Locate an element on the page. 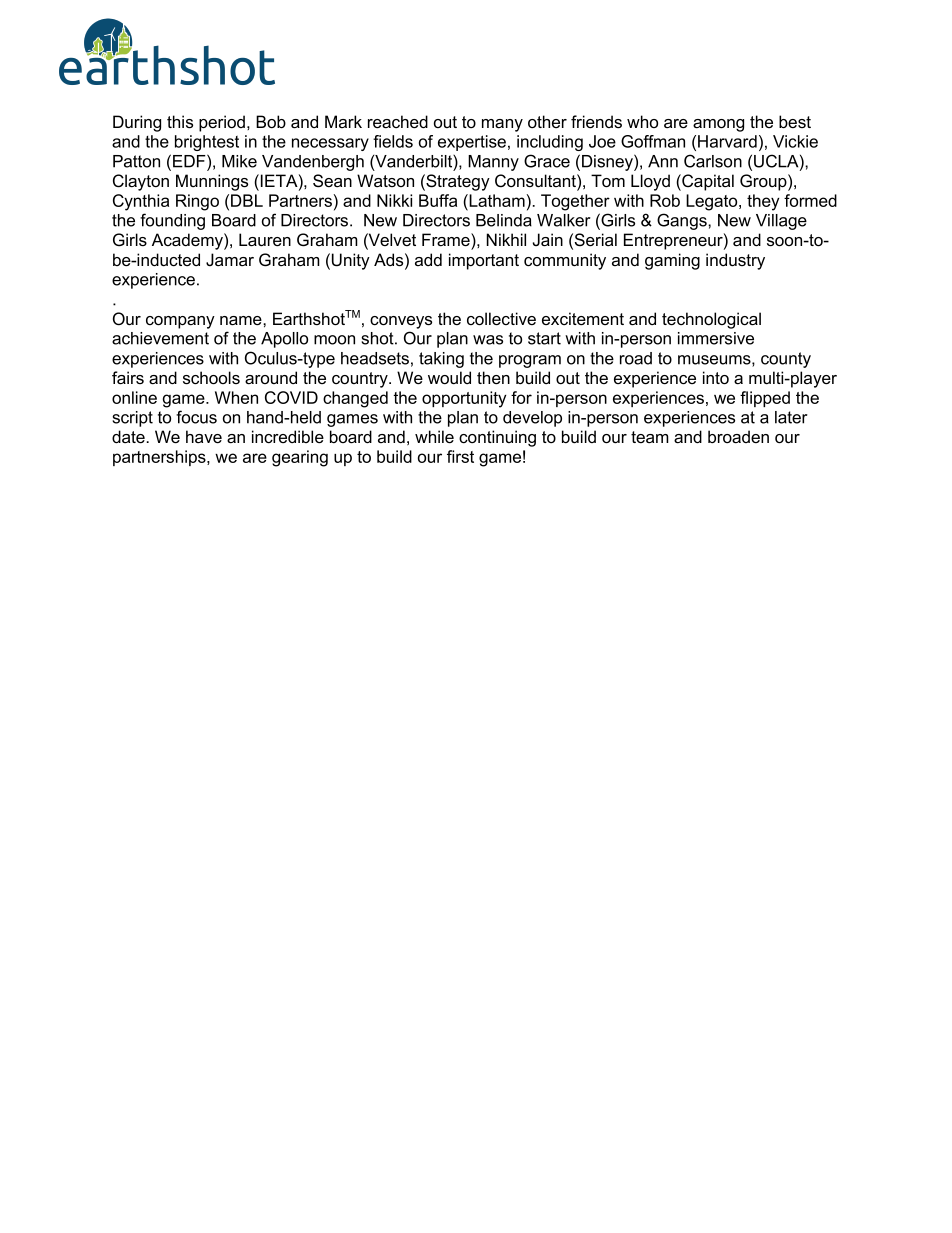 The height and width of the document is (1233, 952). into is located at coordinates (716, 378).
